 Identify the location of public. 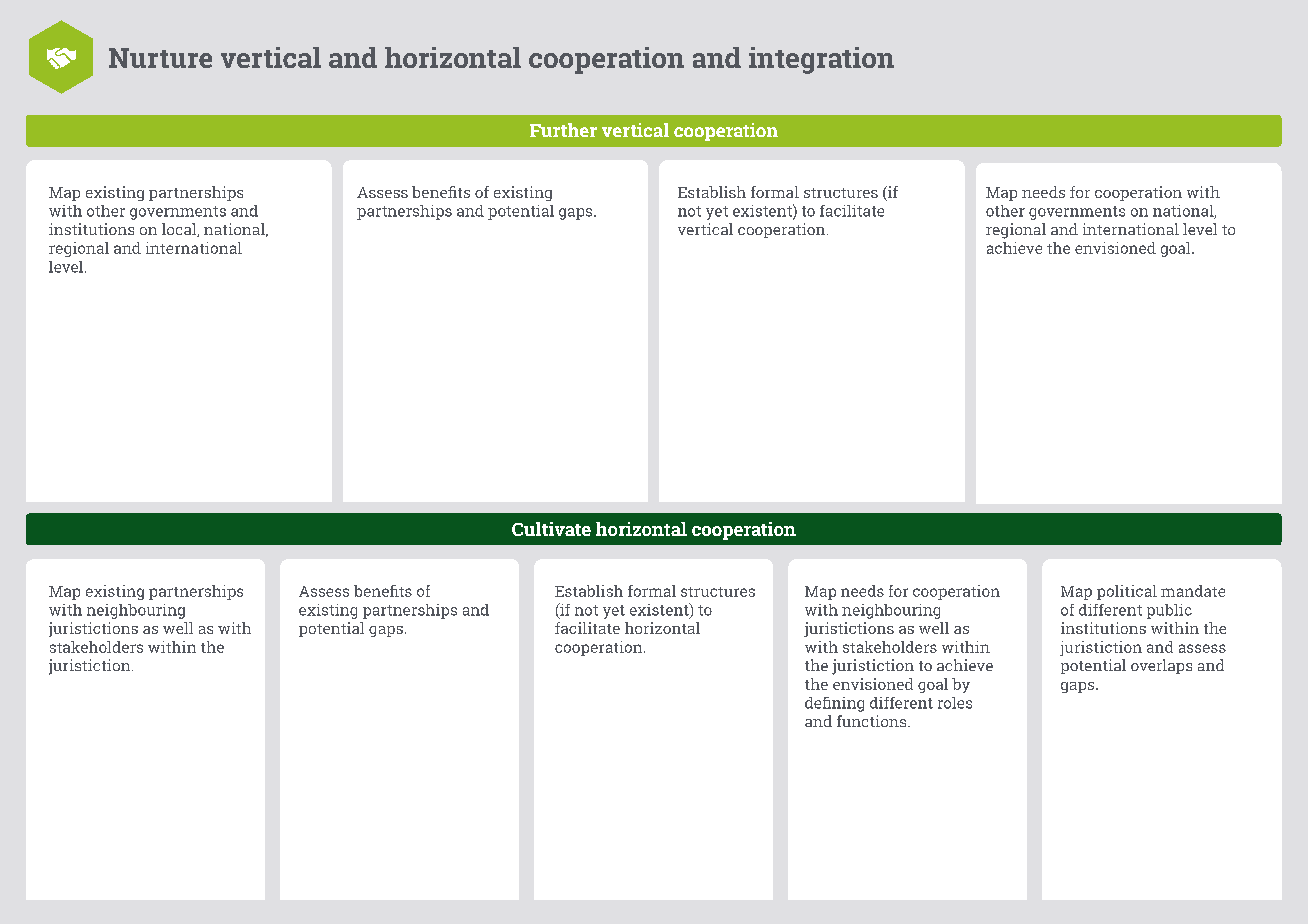
(1169, 611).
